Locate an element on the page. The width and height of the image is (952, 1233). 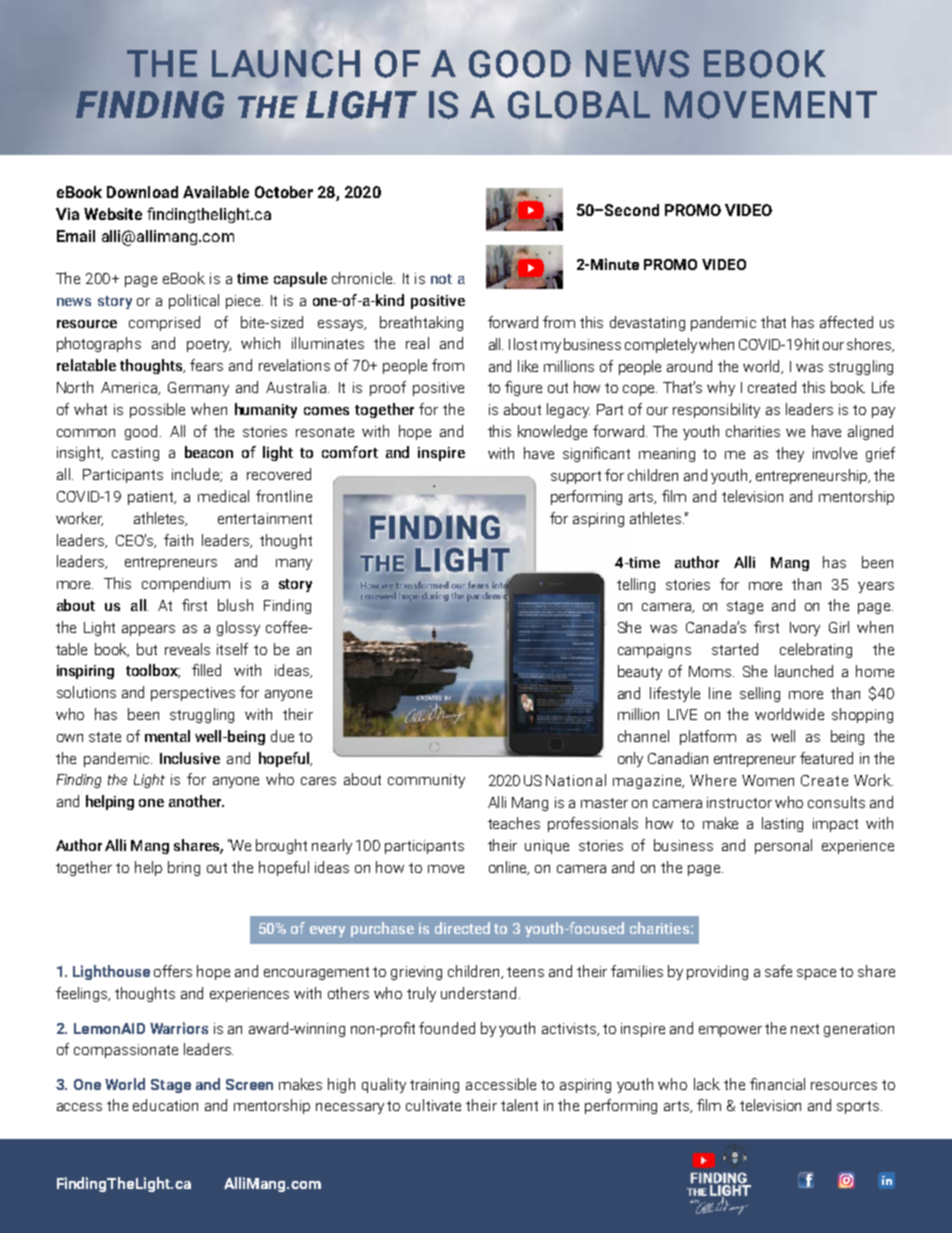
GLOBAL is located at coordinates (579, 105).
